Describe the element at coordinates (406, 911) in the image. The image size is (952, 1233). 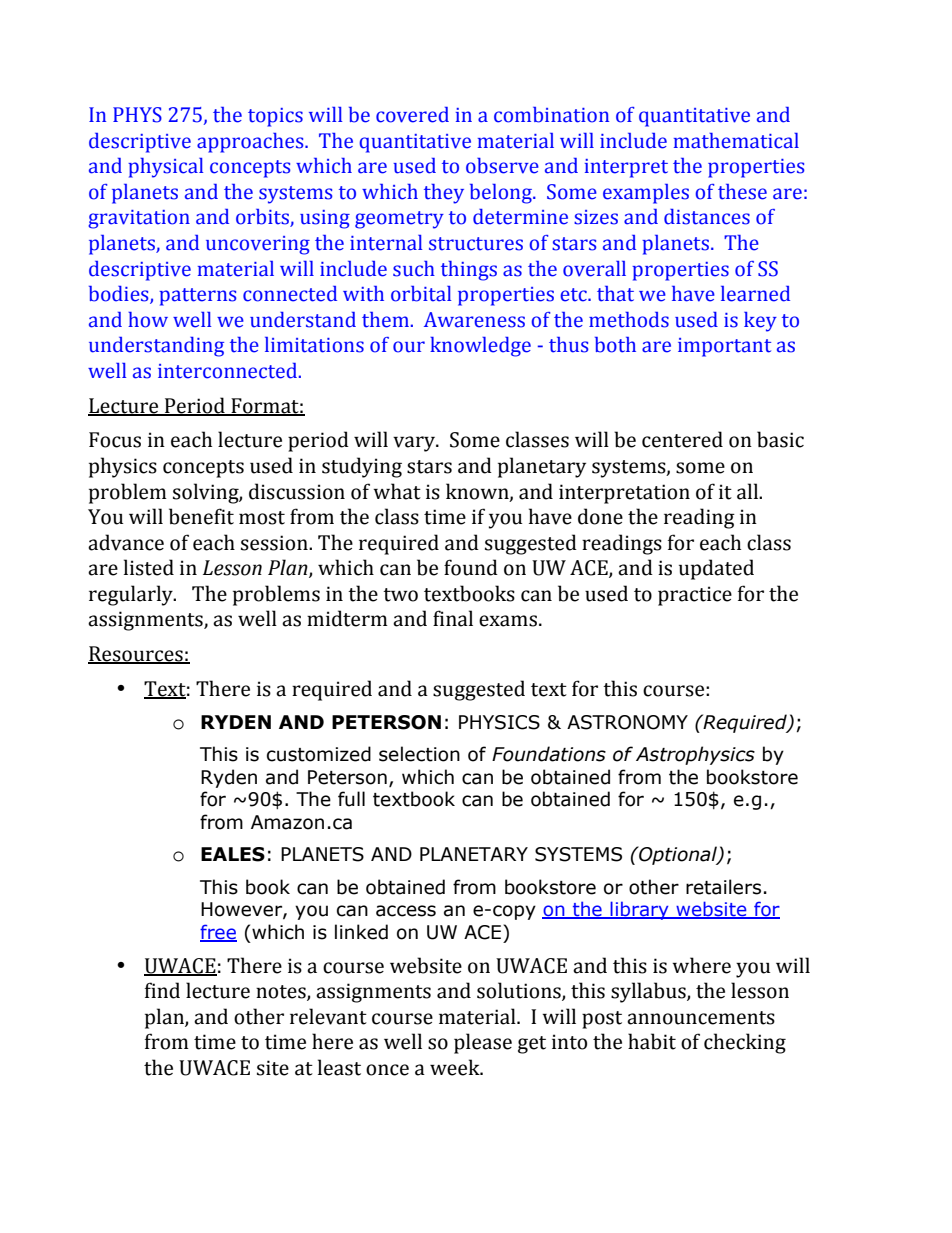
I see `access` at that location.
